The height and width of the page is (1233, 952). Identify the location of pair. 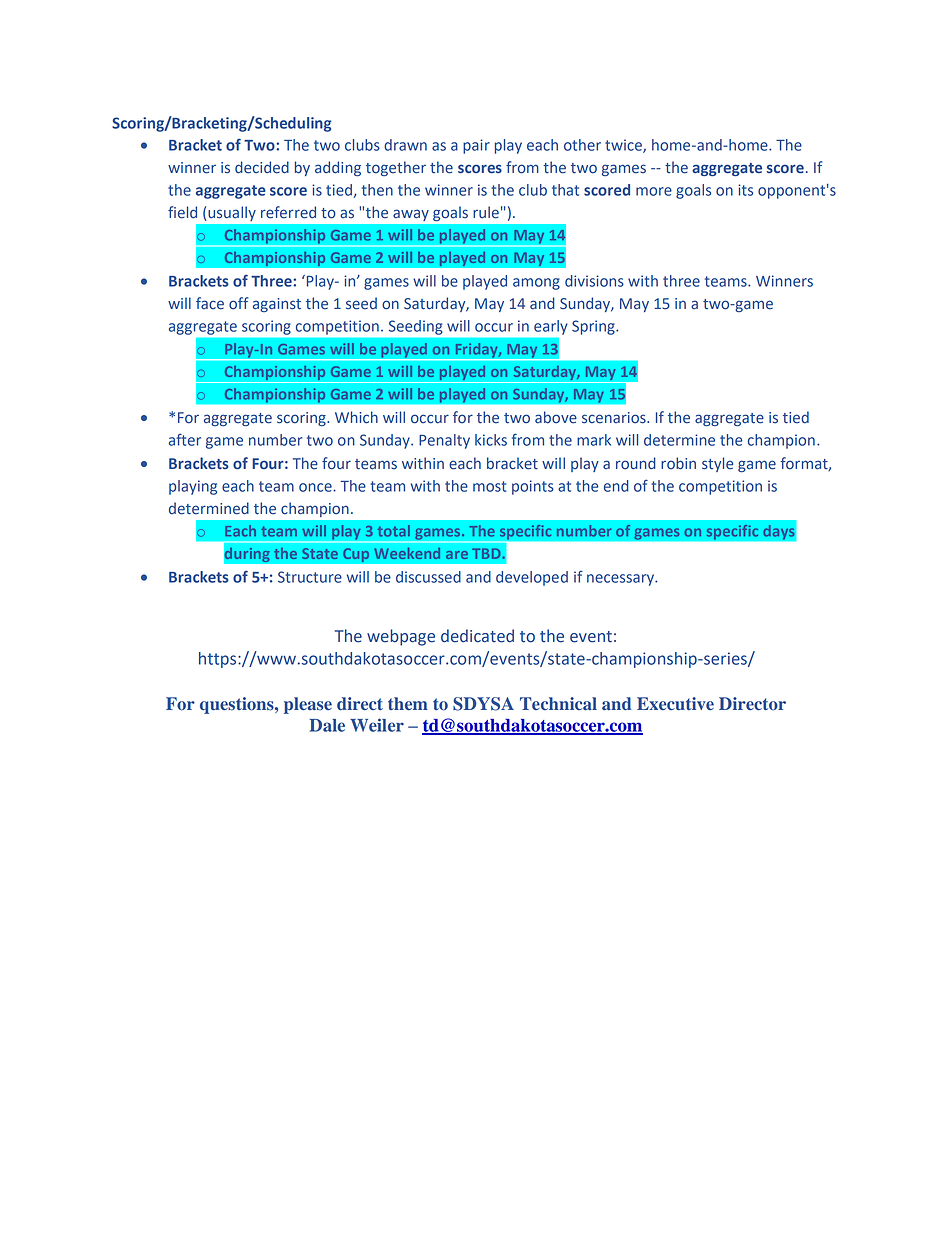
(476, 146).
